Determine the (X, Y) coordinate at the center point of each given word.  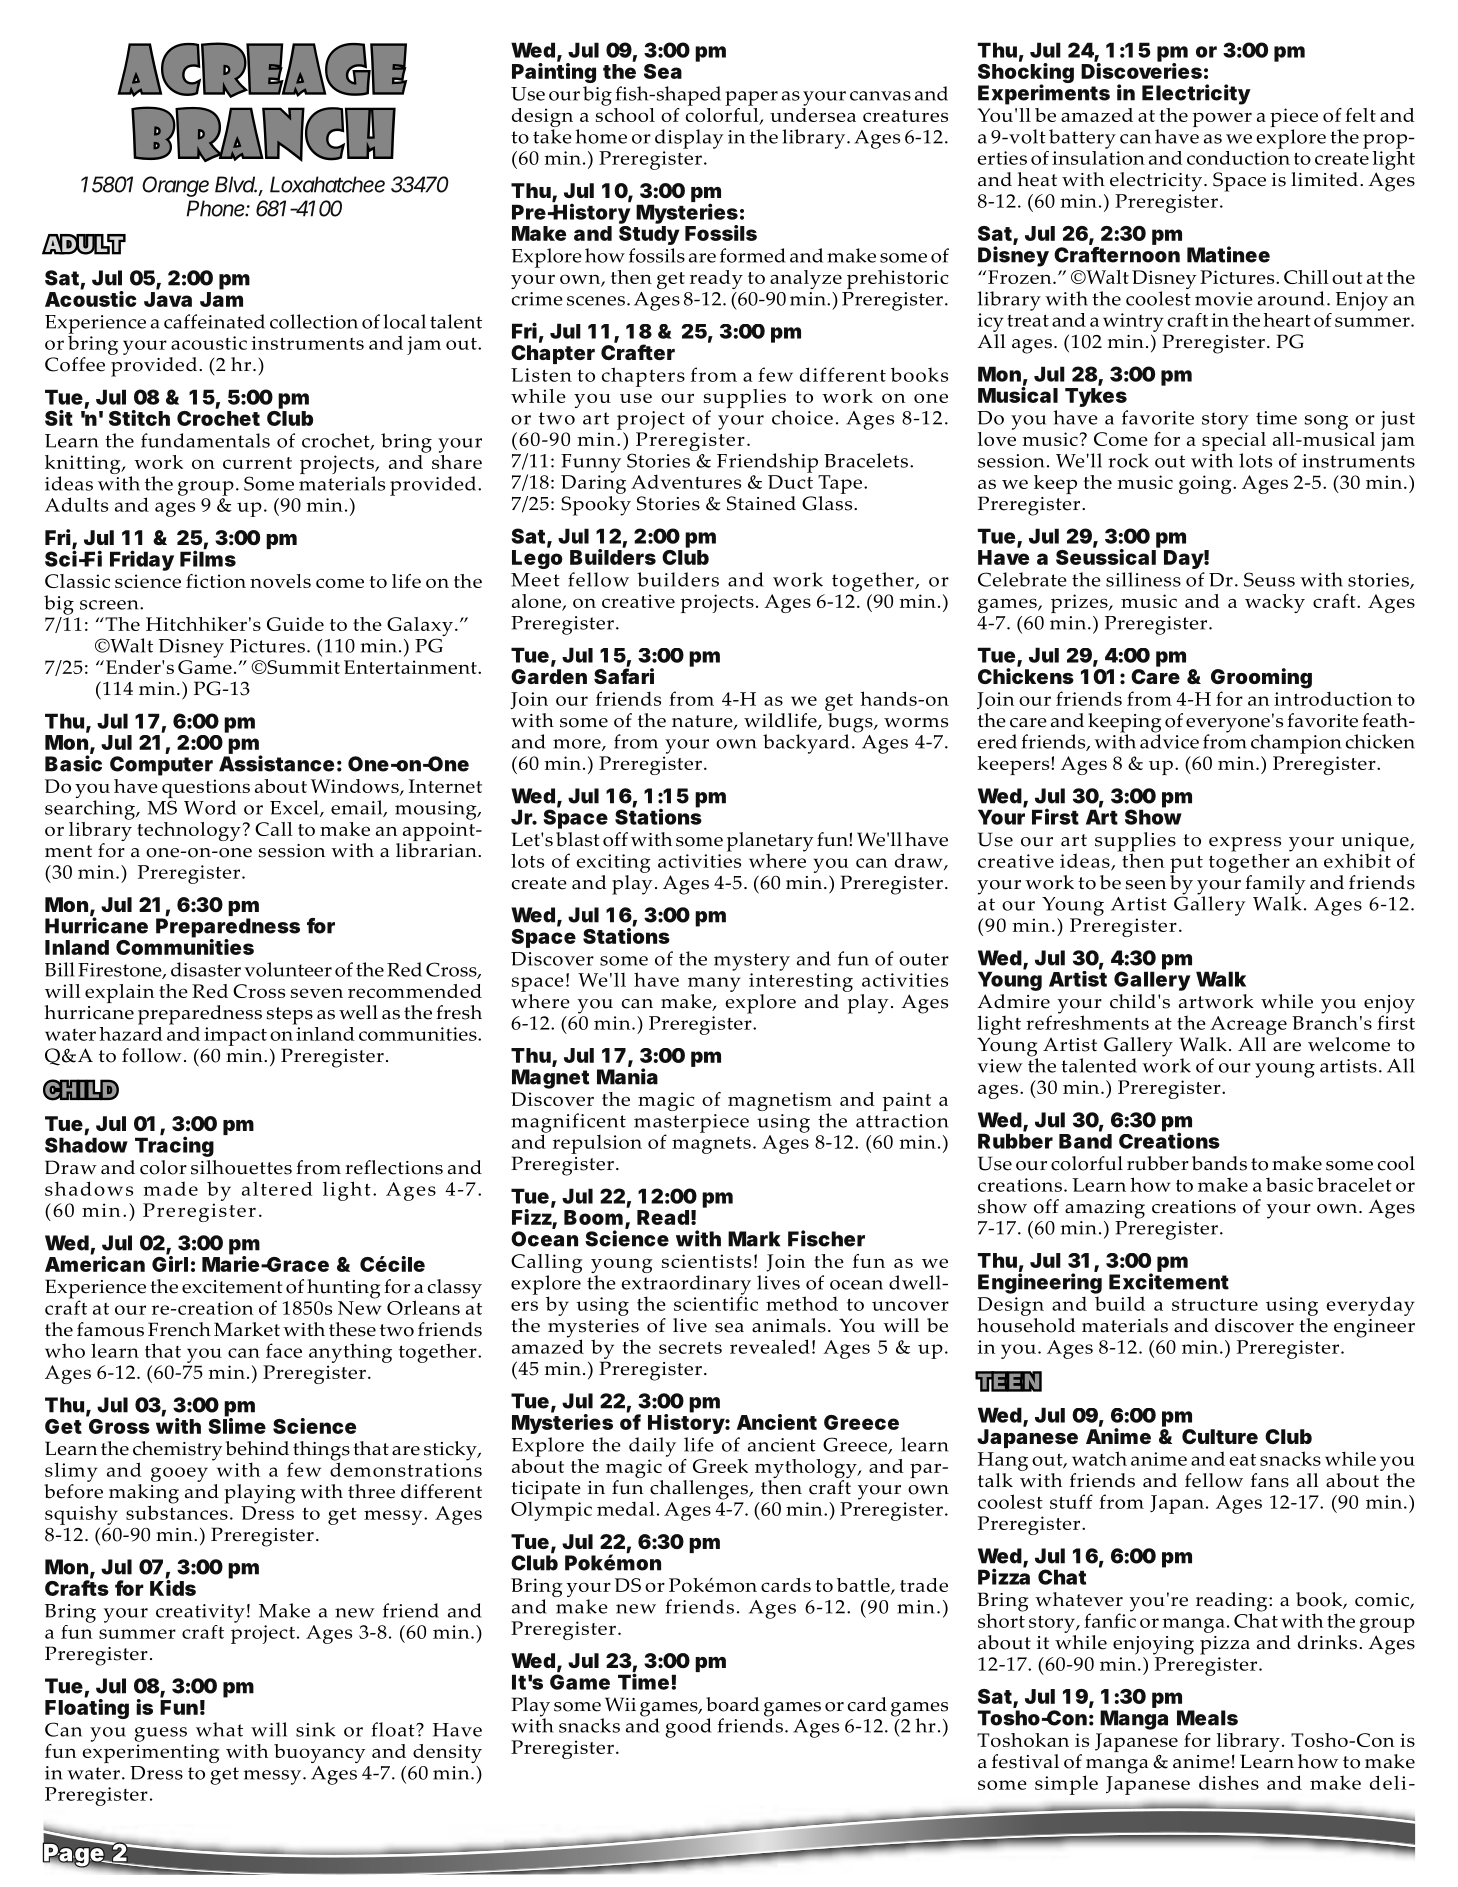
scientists (706, 1261)
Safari (624, 676)
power (1222, 119)
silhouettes (241, 1167)
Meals (1207, 1718)
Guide (295, 624)
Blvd (236, 184)
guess (160, 1734)
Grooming (1261, 678)
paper (751, 98)
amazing (1105, 1209)
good (688, 1728)
